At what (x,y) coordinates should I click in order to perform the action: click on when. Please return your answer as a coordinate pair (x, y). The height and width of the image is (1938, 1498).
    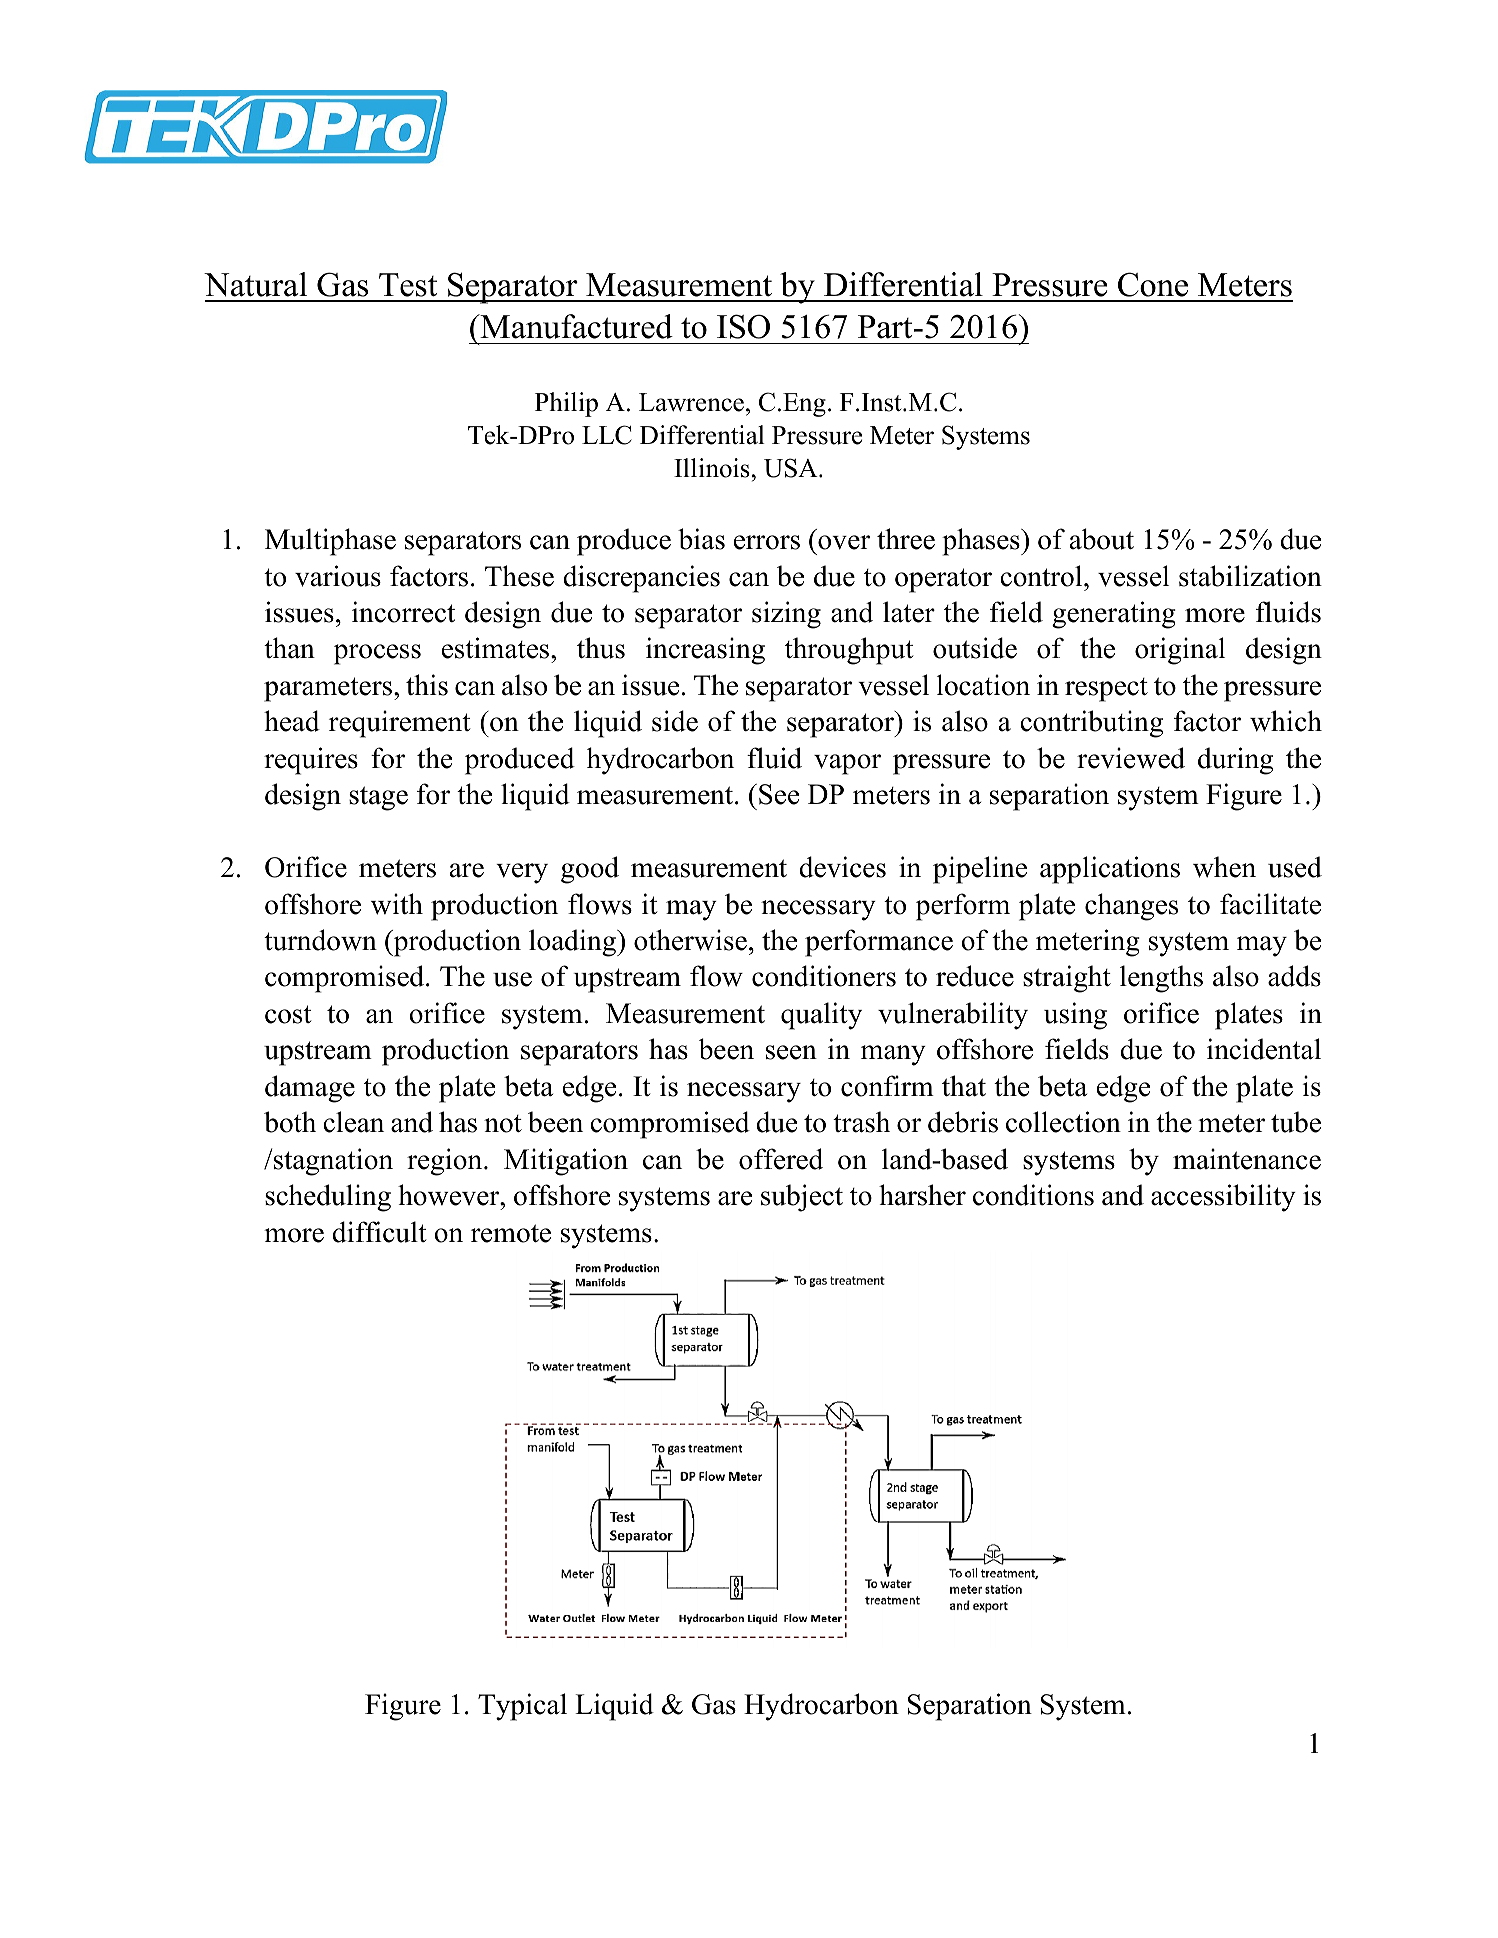
    Looking at the image, I should click on (1224, 867).
